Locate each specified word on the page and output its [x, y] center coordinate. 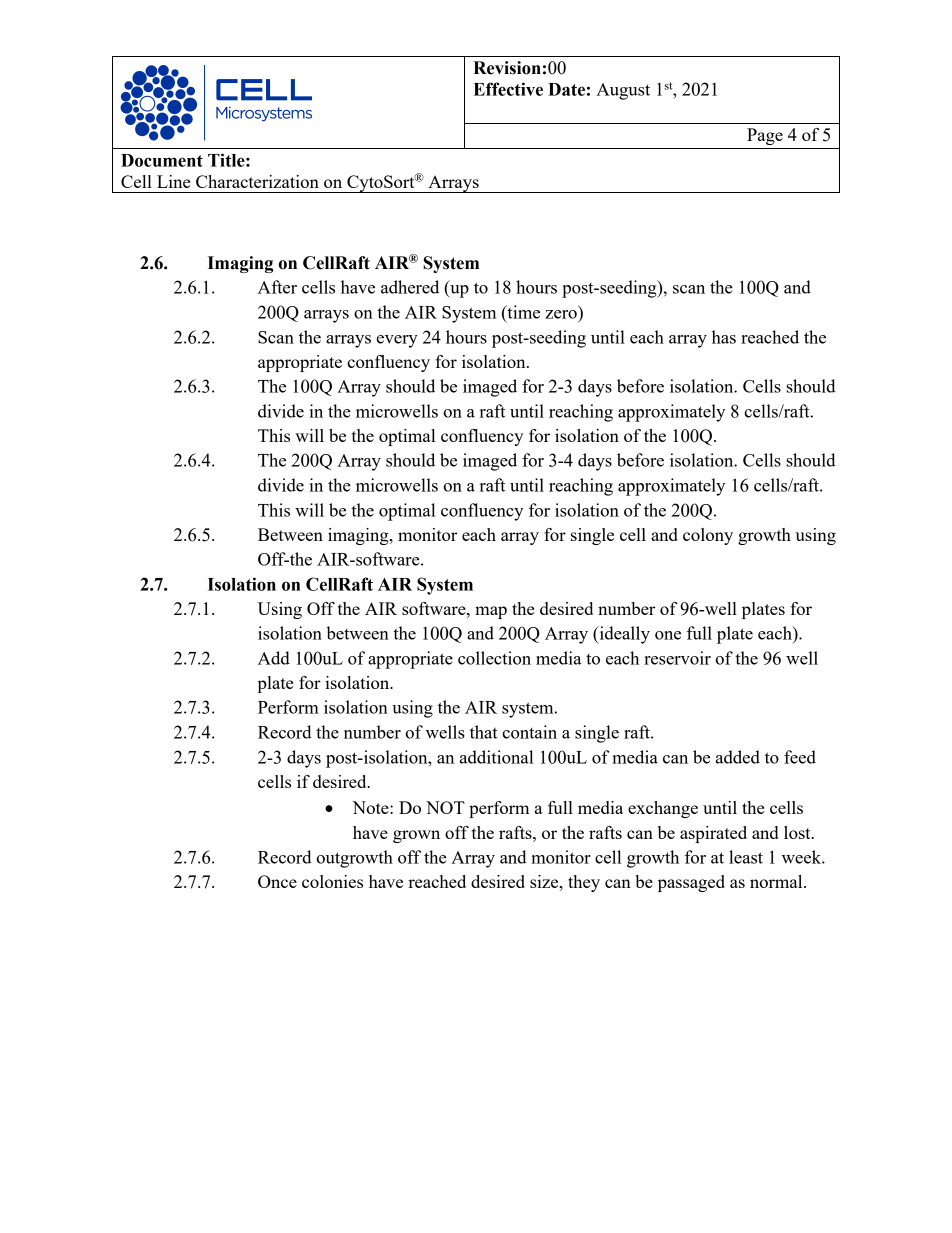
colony [708, 536]
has [724, 337]
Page [765, 136]
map [491, 612]
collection [494, 658]
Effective [508, 89]
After [277, 287]
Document [162, 160]
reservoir [677, 658]
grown [416, 836]
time [522, 313]
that [484, 732]
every [397, 341]
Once [277, 881]
